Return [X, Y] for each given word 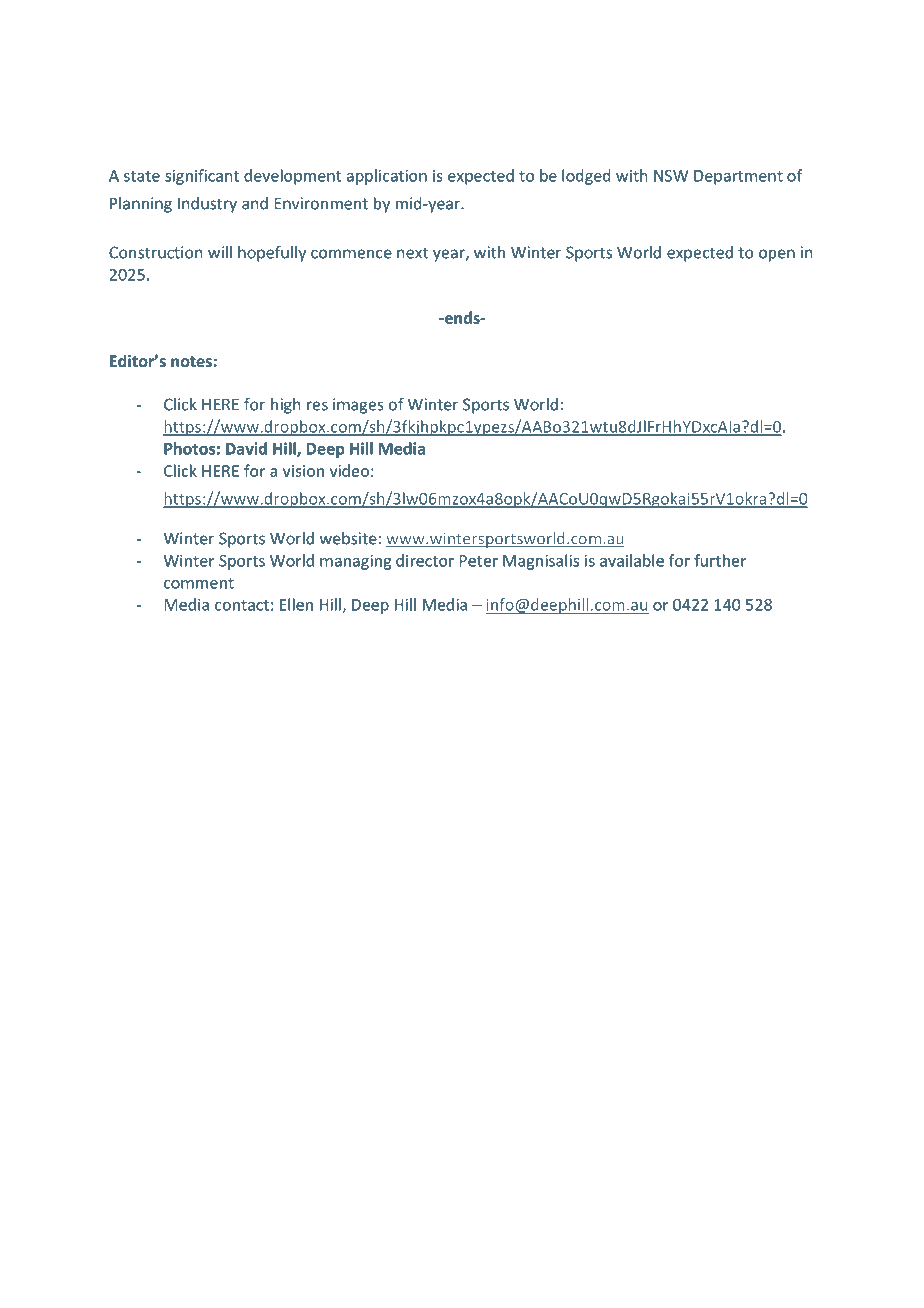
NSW [671, 176]
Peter [478, 561]
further [720, 560]
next [413, 253]
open [777, 255]
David [246, 448]
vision [303, 471]
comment [199, 583]
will [220, 252]
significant [202, 177]
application [387, 177]
